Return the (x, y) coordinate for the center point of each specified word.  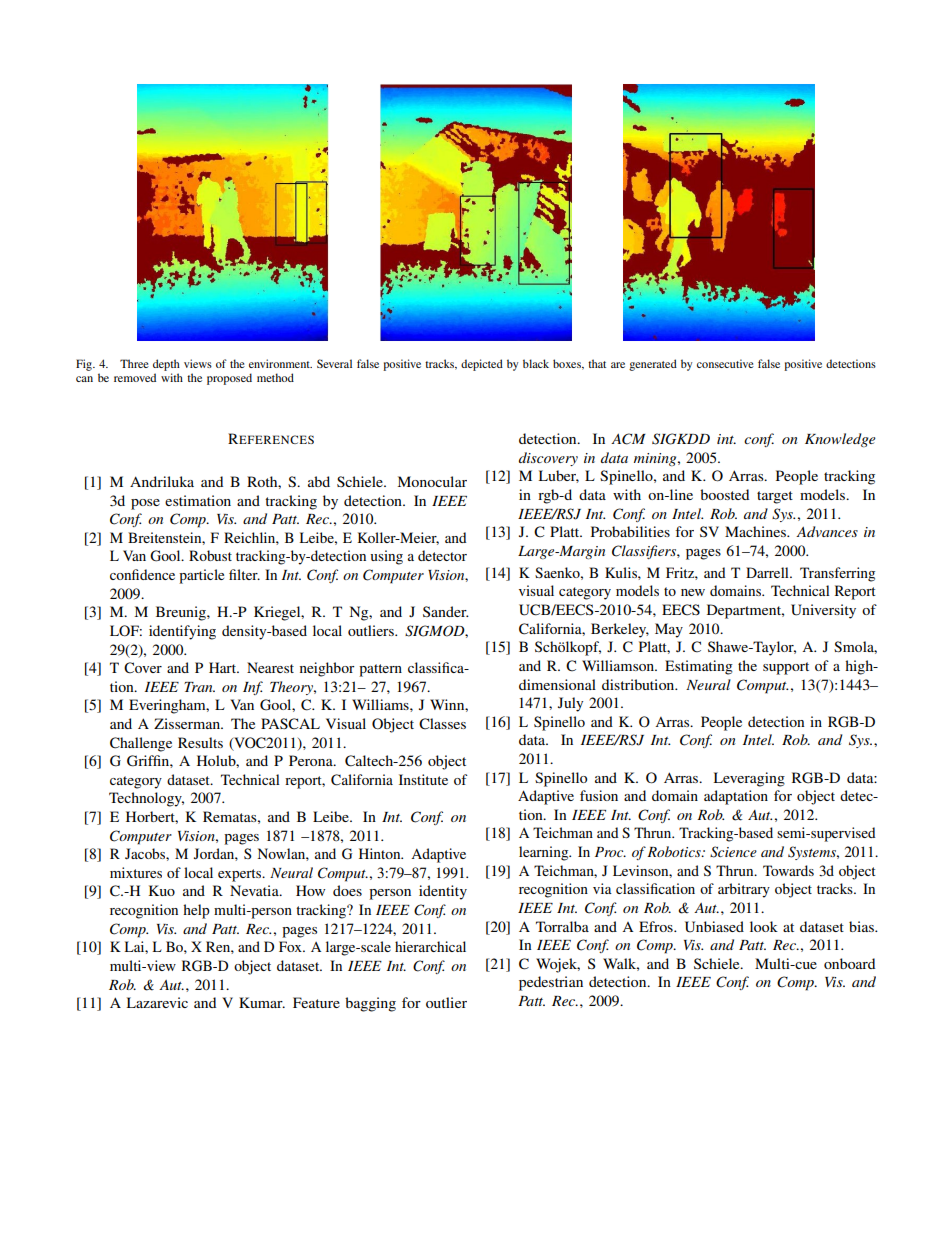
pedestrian (551, 983)
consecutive (725, 363)
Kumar (262, 1002)
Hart (224, 667)
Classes (442, 724)
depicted (482, 365)
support (786, 668)
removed (135, 377)
